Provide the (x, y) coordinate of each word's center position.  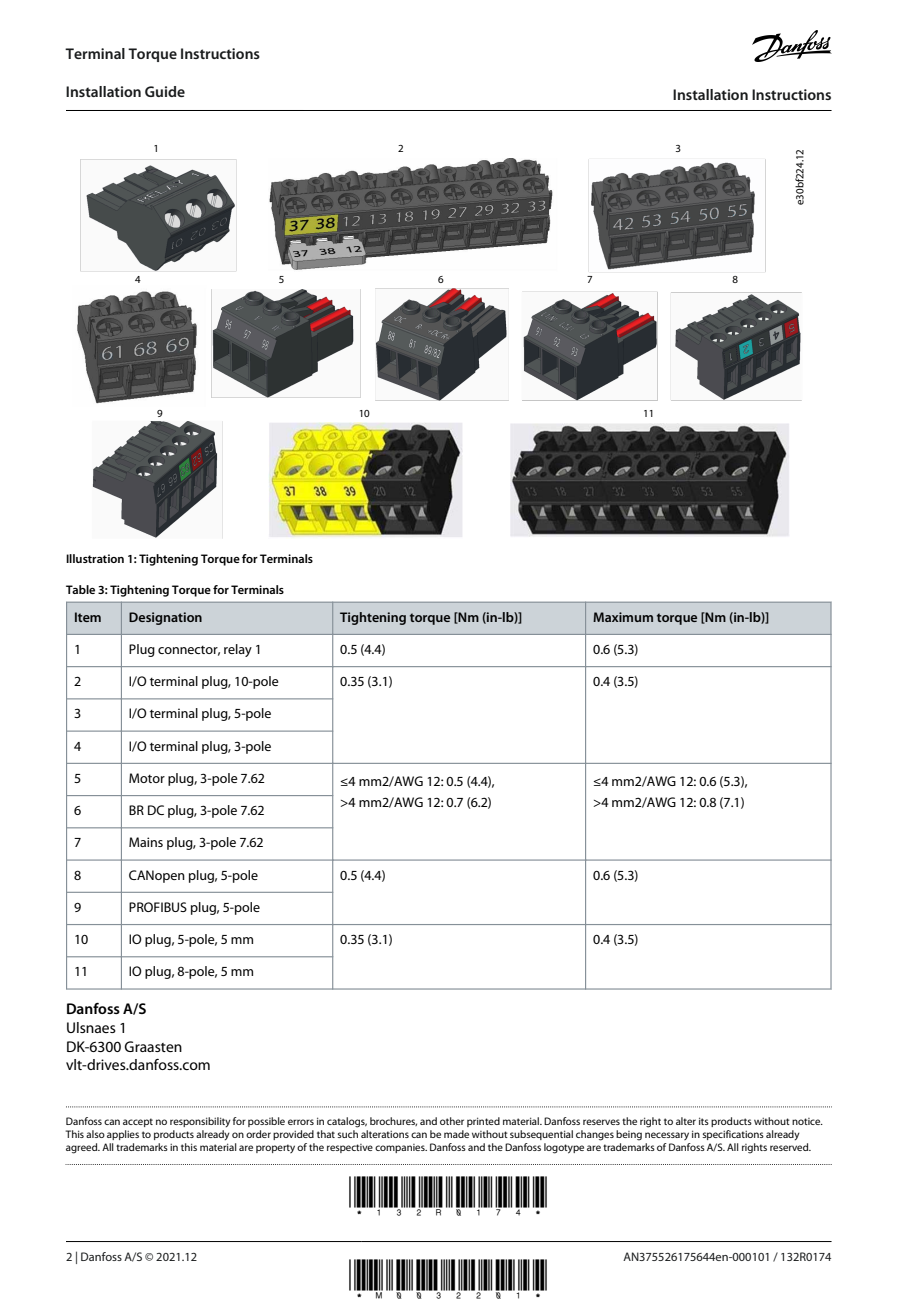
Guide (165, 91)
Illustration (95, 558)
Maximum (623, 617)
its (704, 1121)
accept (138, 1122)
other (452, 1121)
